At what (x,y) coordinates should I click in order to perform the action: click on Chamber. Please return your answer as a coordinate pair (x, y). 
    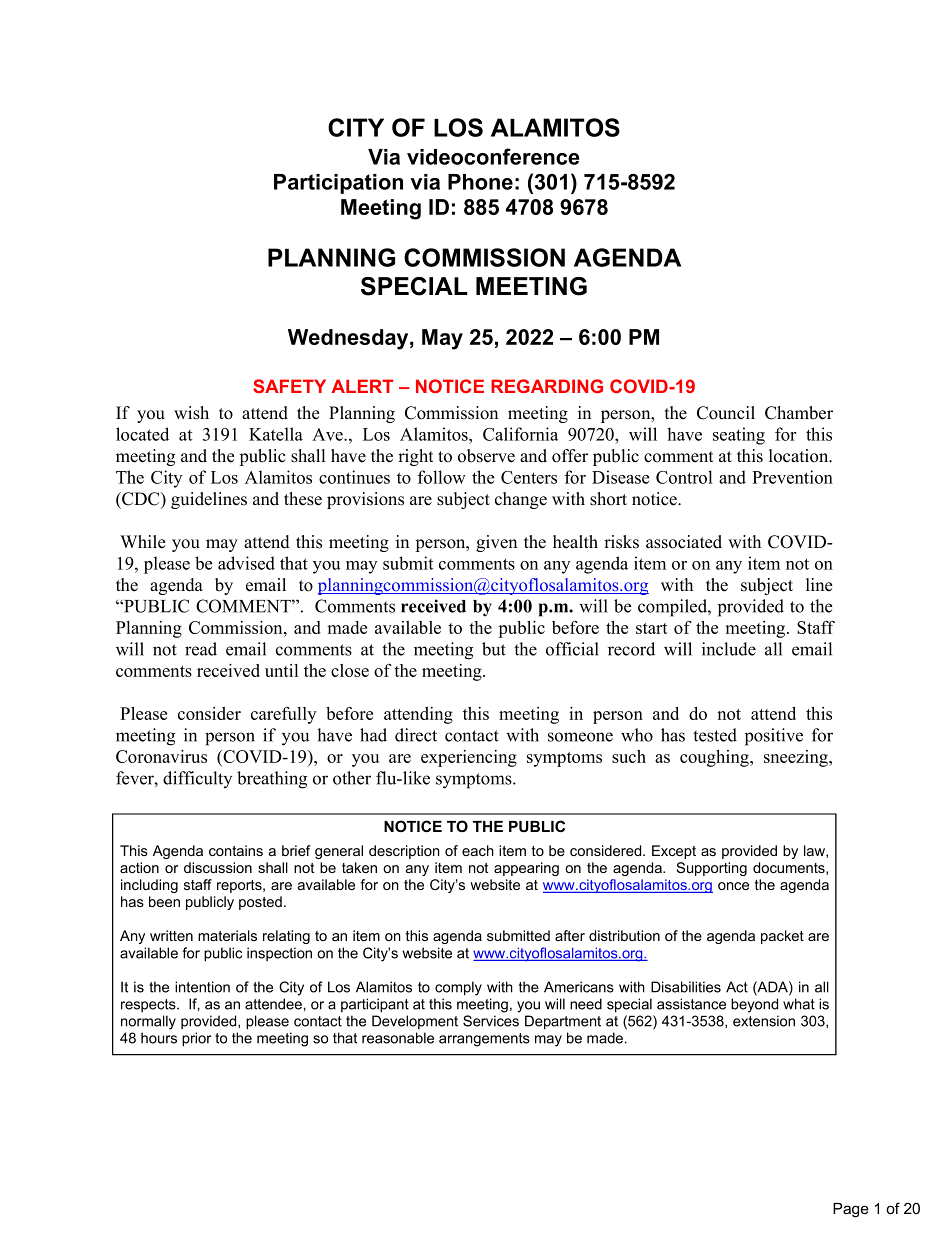
    Looking at the image, I should click on (799, 413).
